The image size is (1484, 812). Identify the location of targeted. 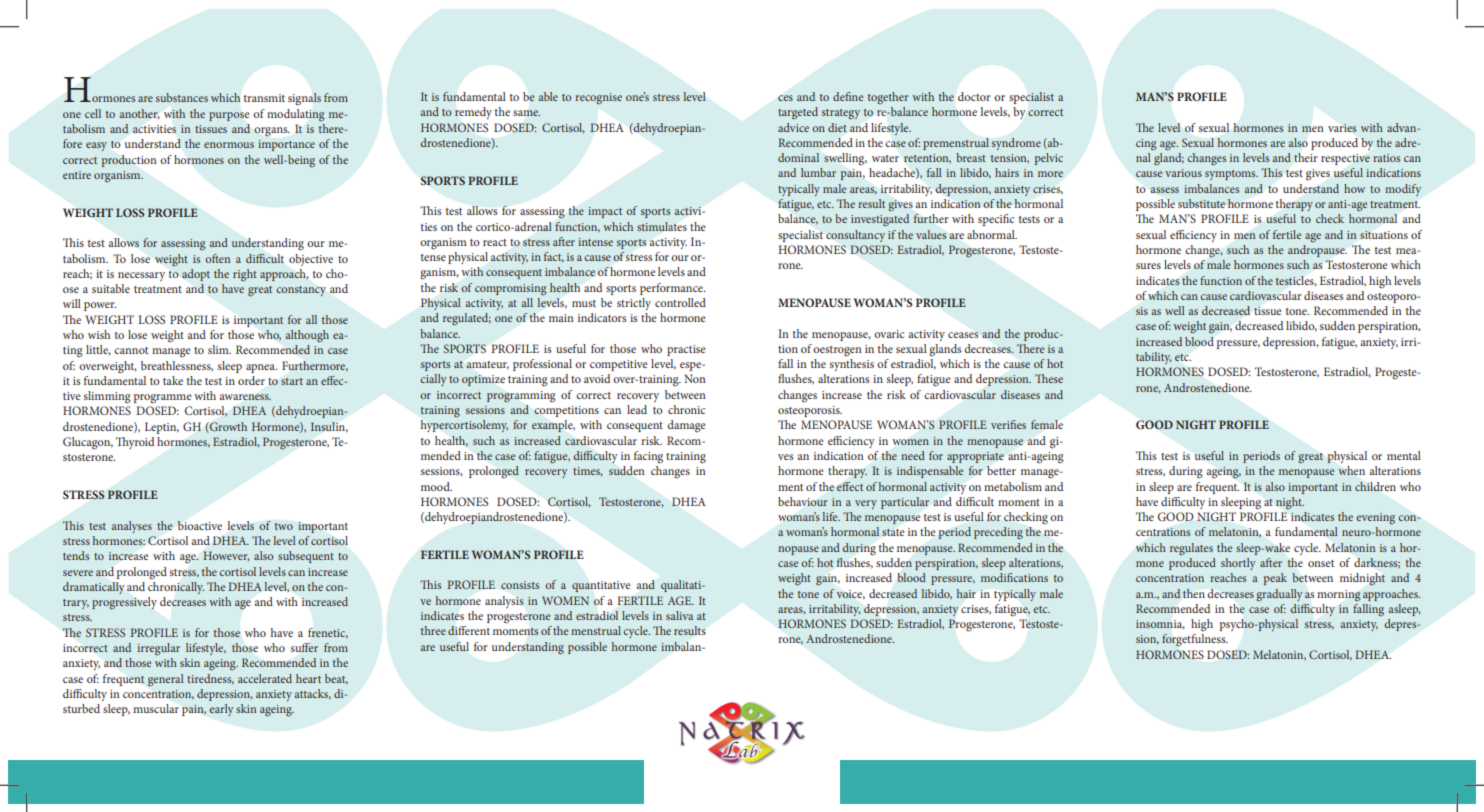
(798, 113).
